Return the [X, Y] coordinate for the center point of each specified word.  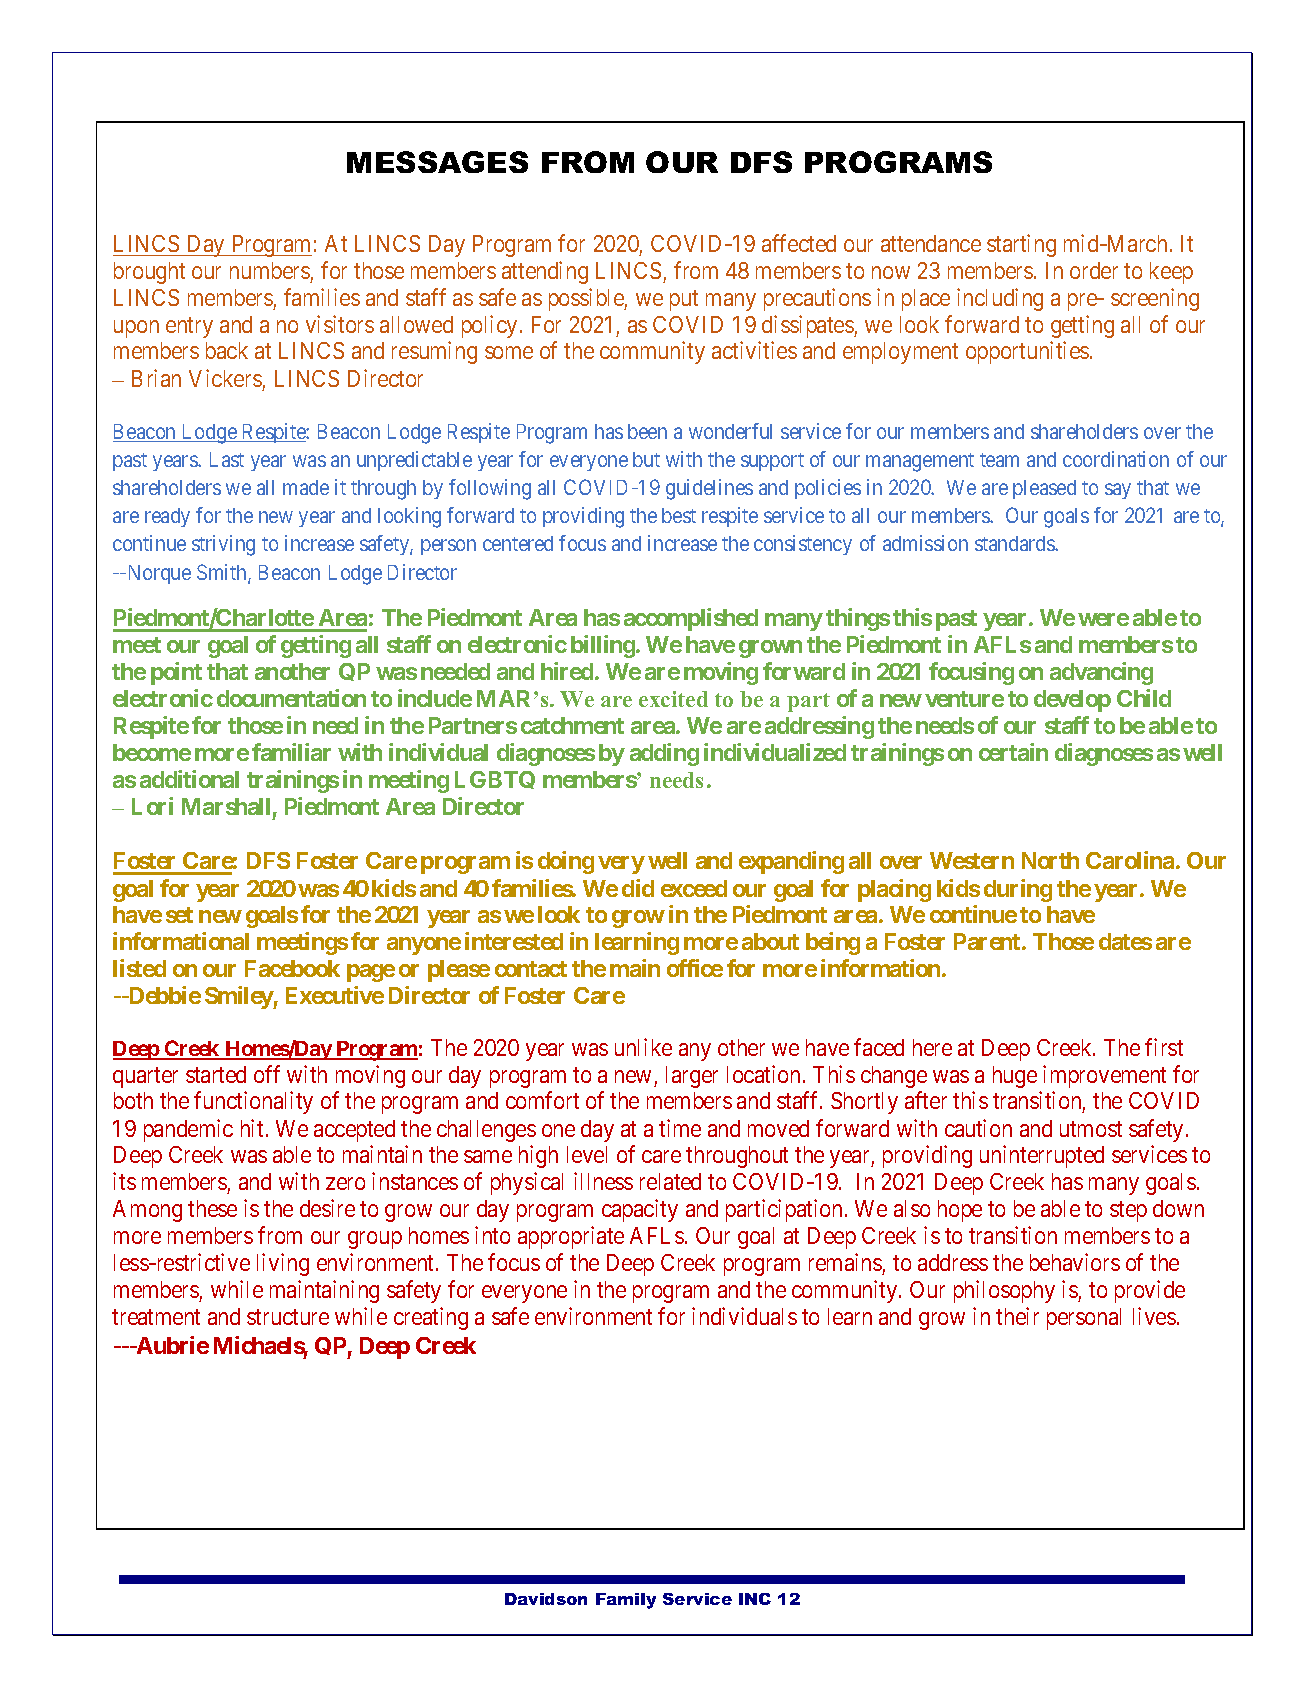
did [638, 888]
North [1050, 860]
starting [1021, 245]
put [684, 300]
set [179, 915]
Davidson [546, 1599]
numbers [270, 270]
